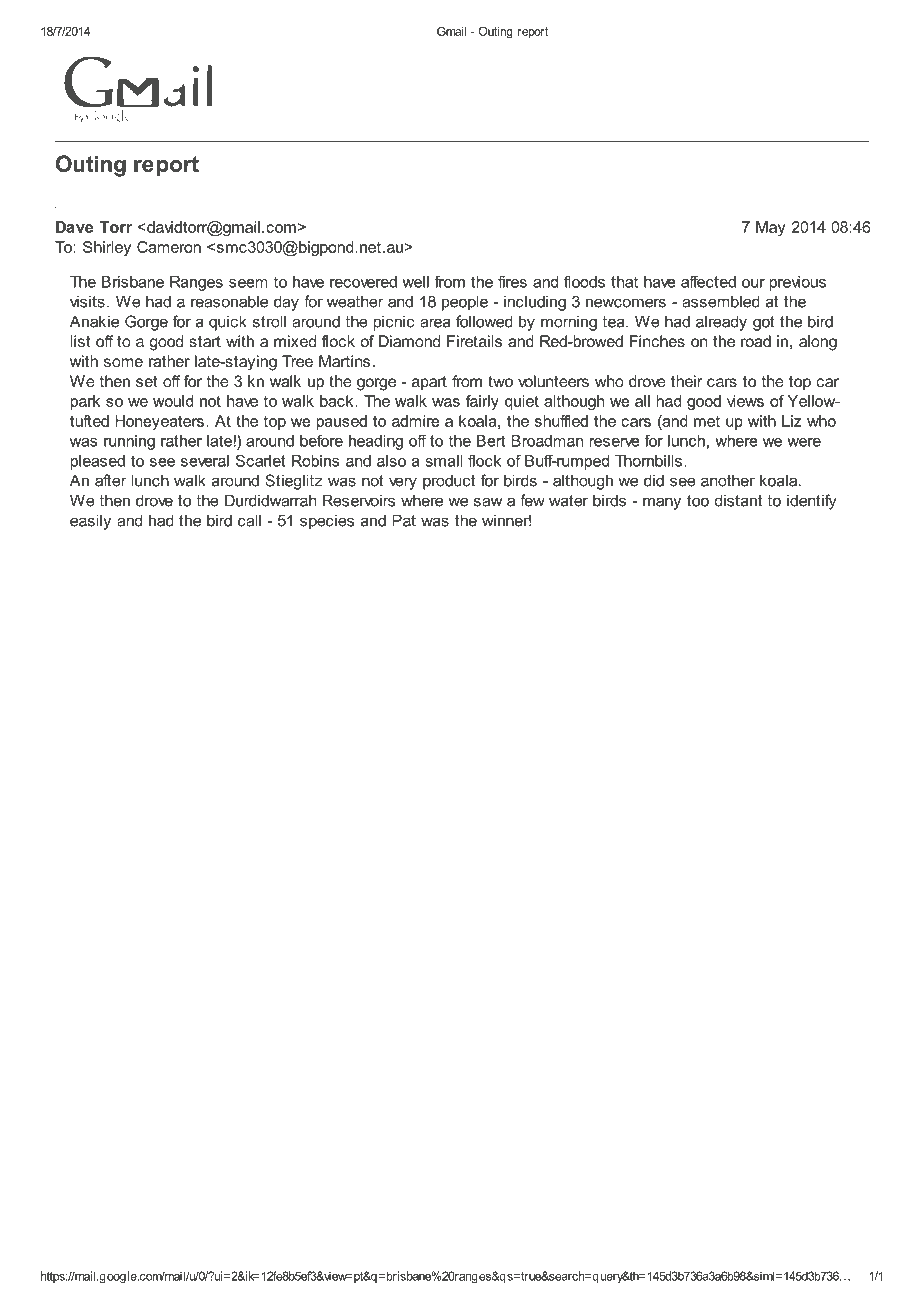 The height and width of the image is (1307, 924). I want to click on message, so click(102, 191).
